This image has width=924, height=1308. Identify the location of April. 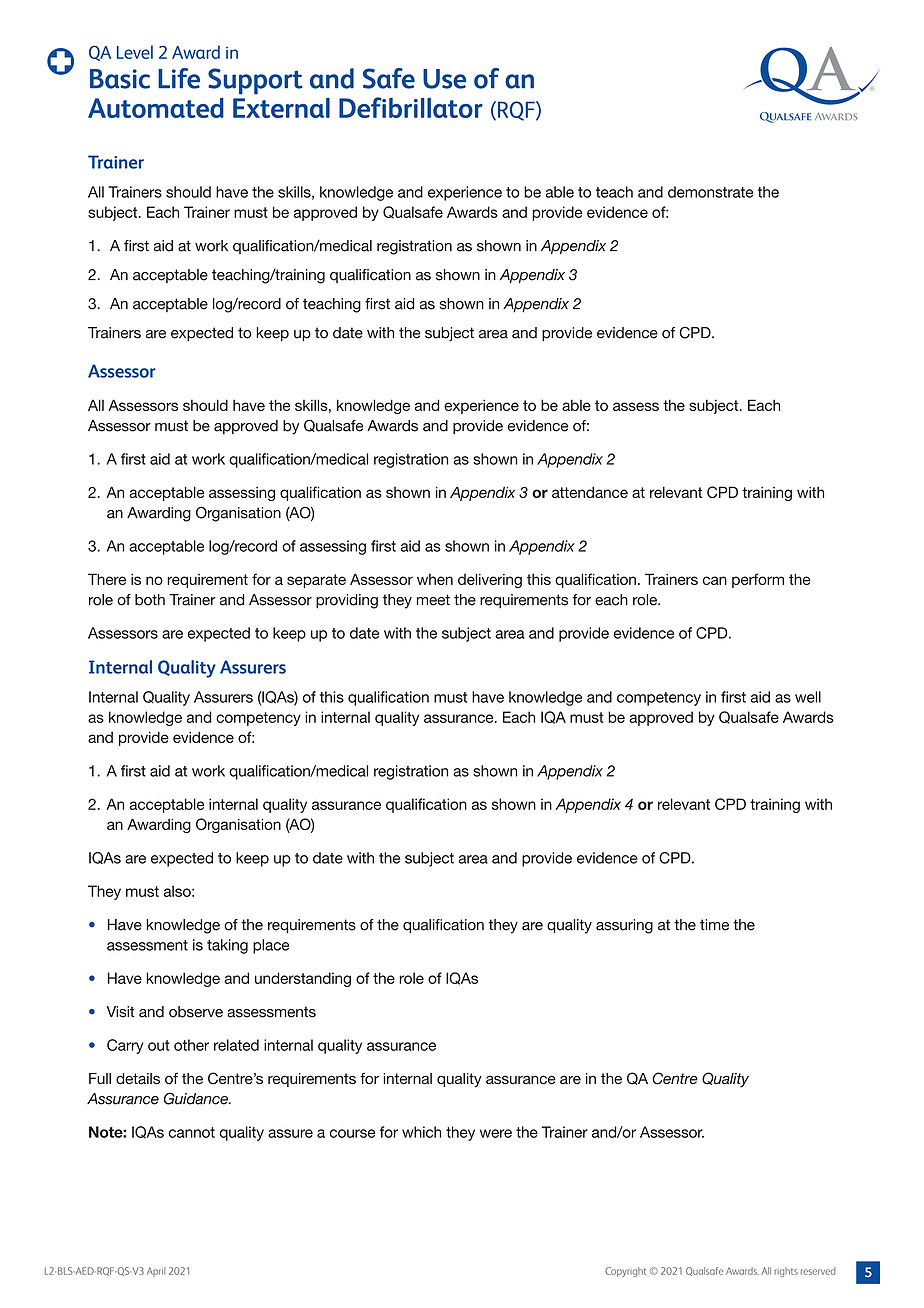
(156, 1272).
